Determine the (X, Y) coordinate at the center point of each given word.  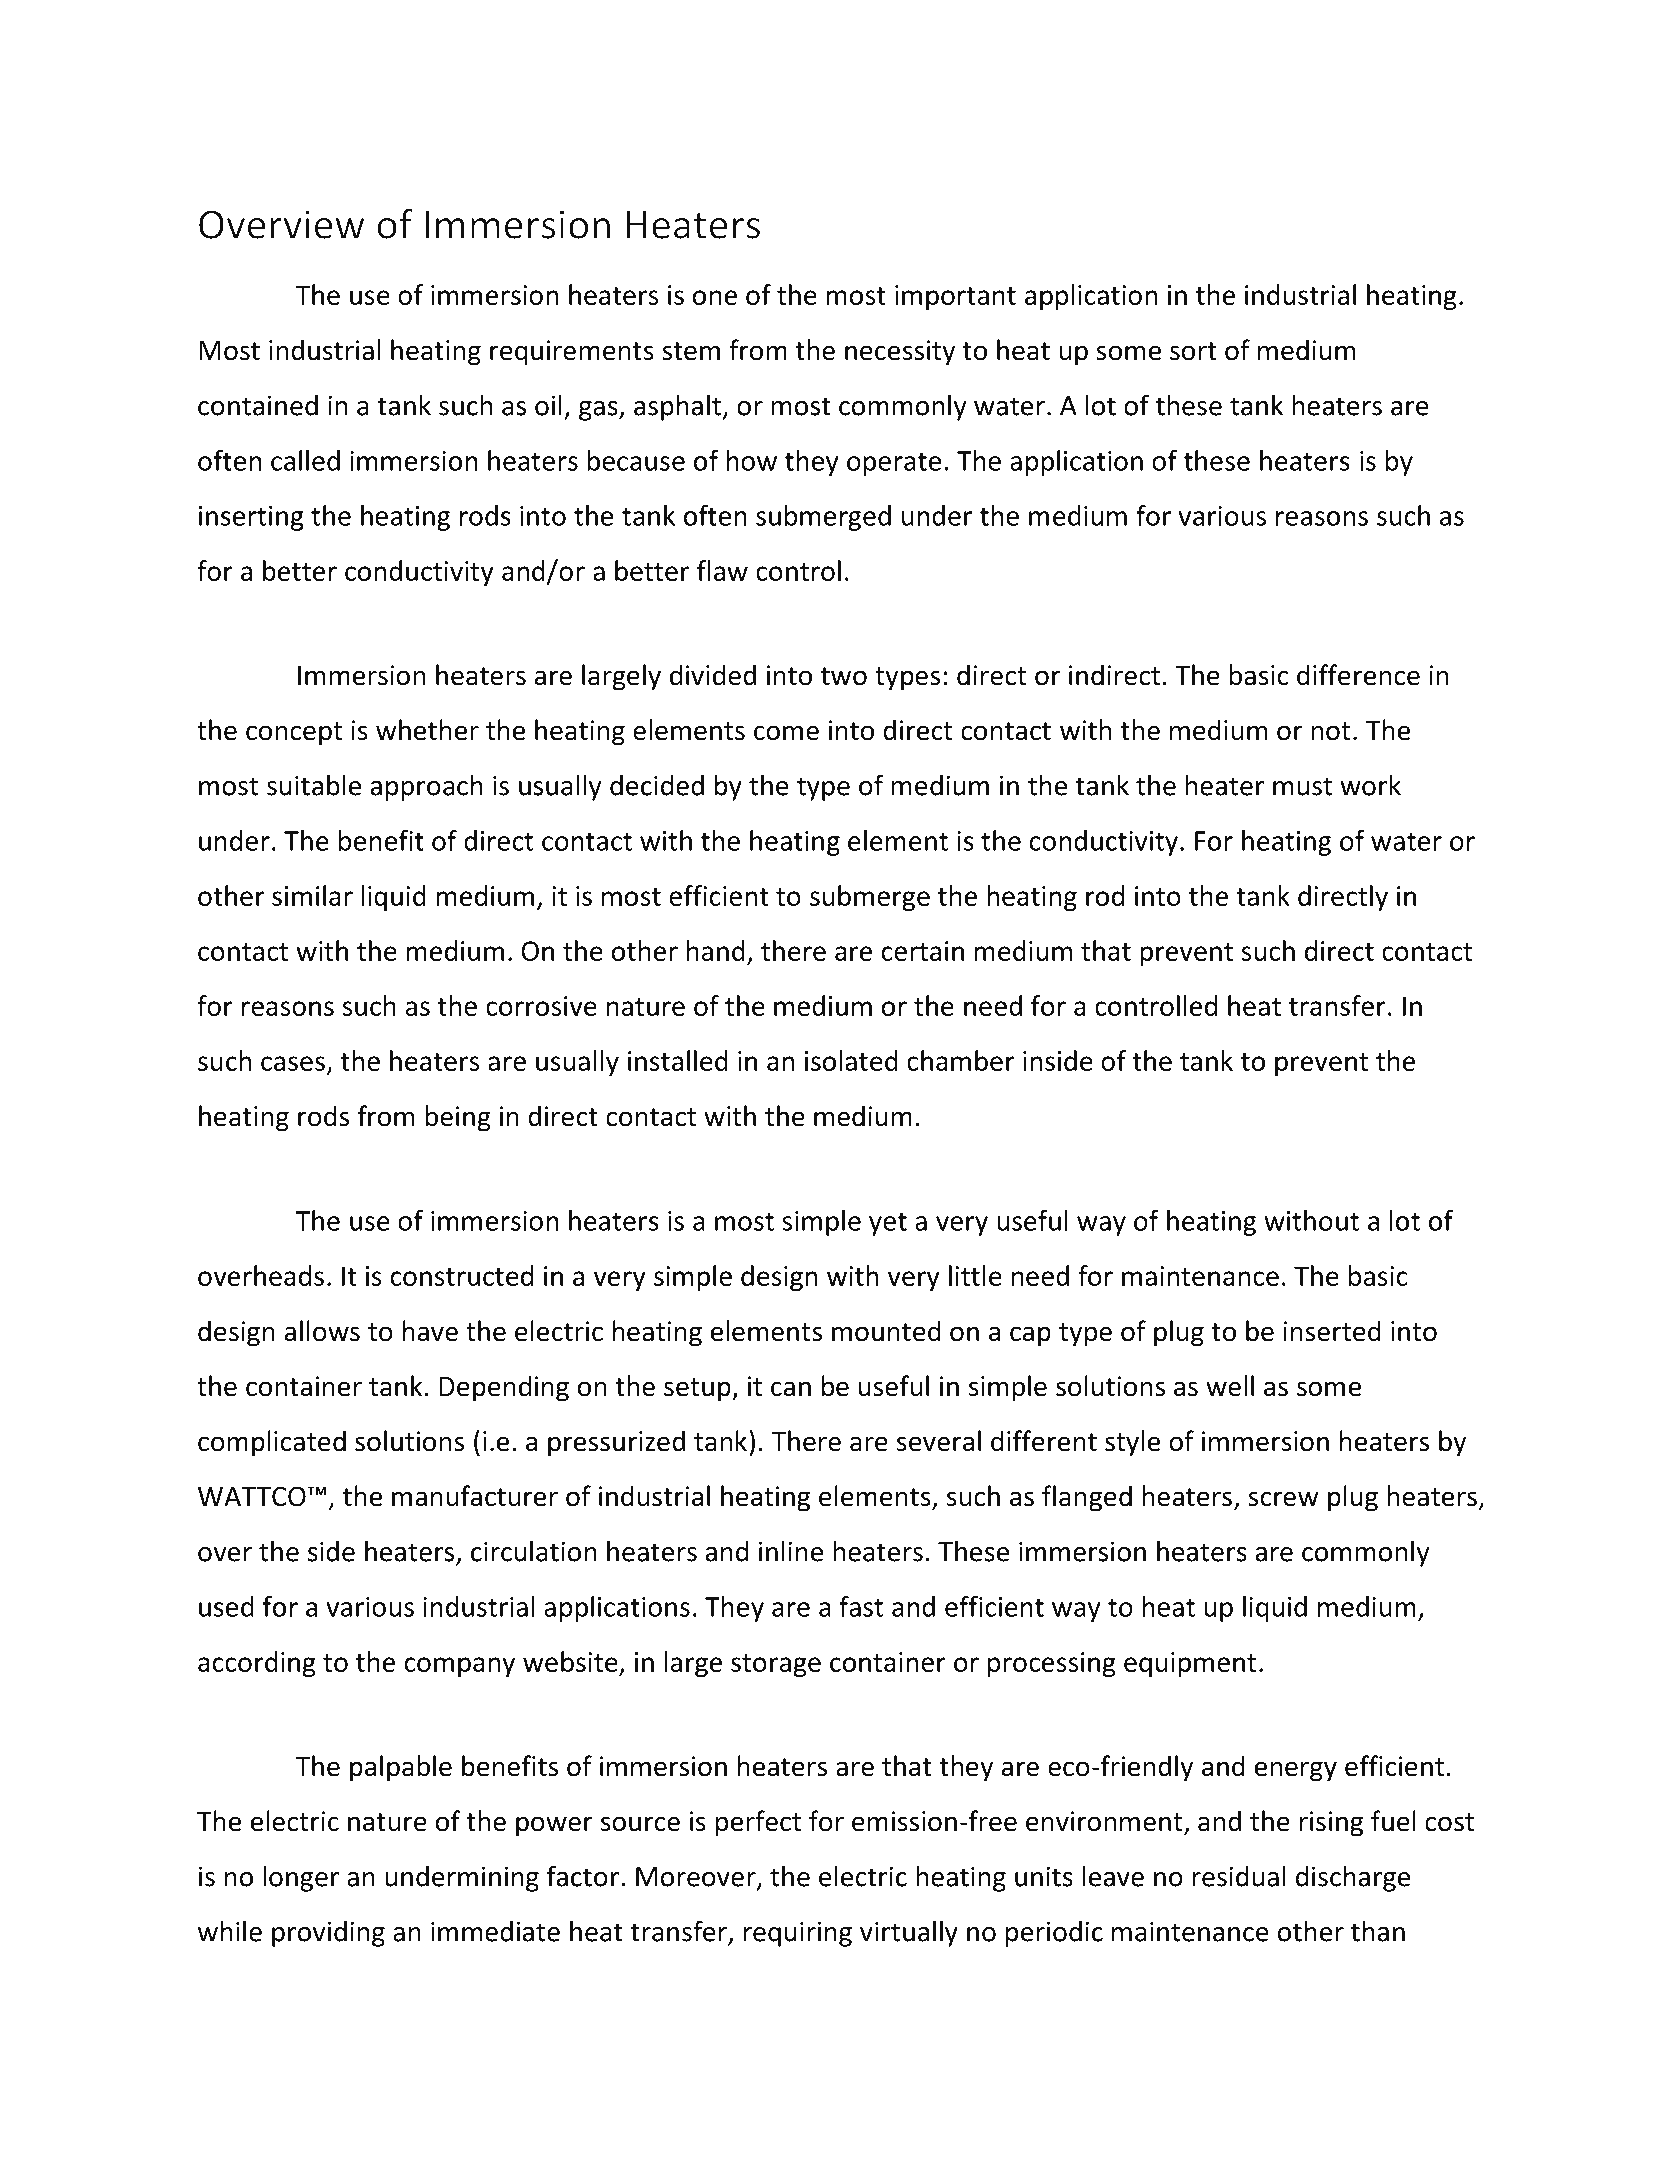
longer (301, 1878)
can (791, 1389)
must (1302, 786)
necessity (900, 353)
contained (258, 405)
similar (312, 895)
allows (322, 1331)
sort (1193, 351)
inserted (1332, 1331)
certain (923, 951)
